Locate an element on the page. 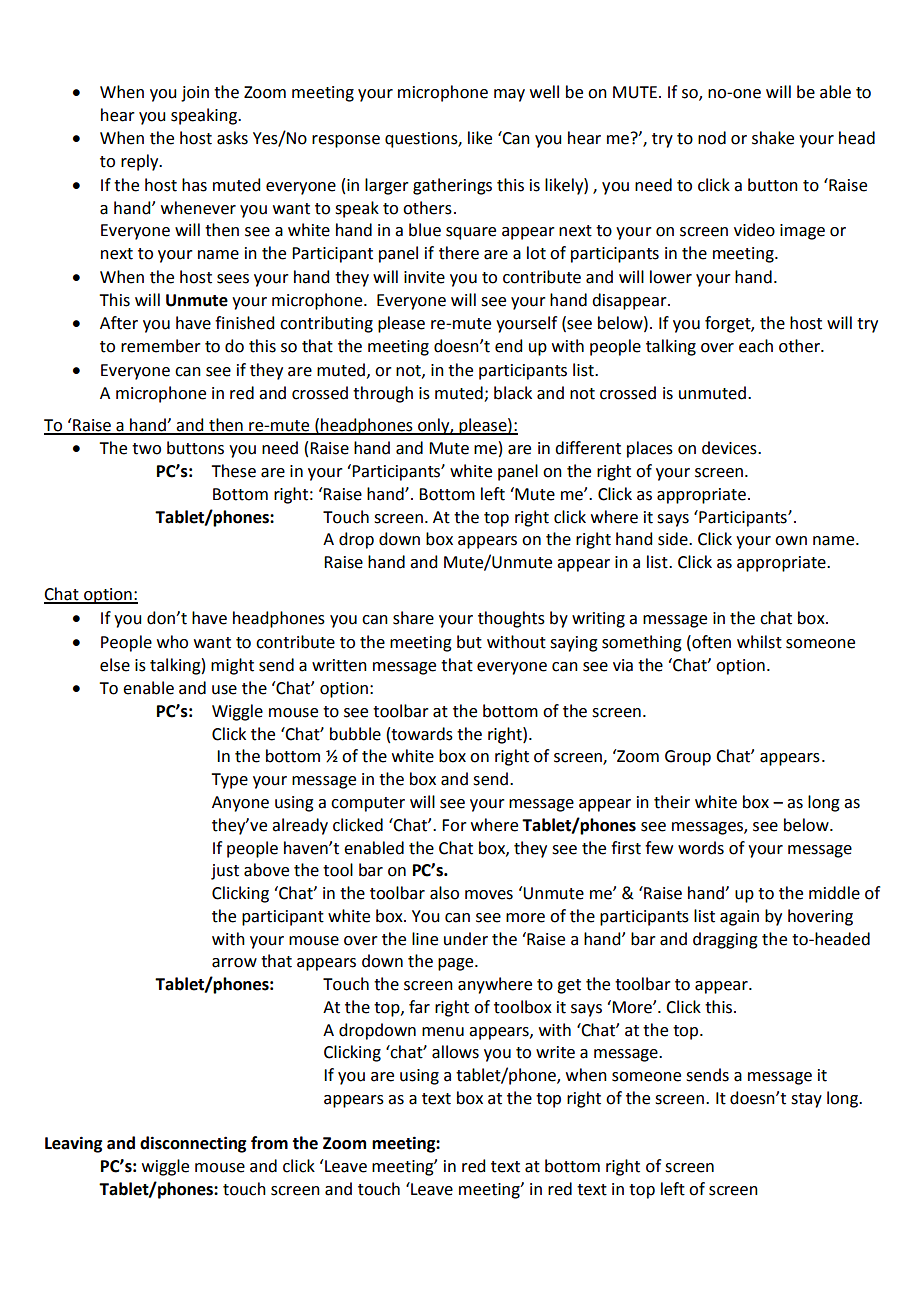 The image size is (924, 1307). join is located at coordinates (195, 94).
